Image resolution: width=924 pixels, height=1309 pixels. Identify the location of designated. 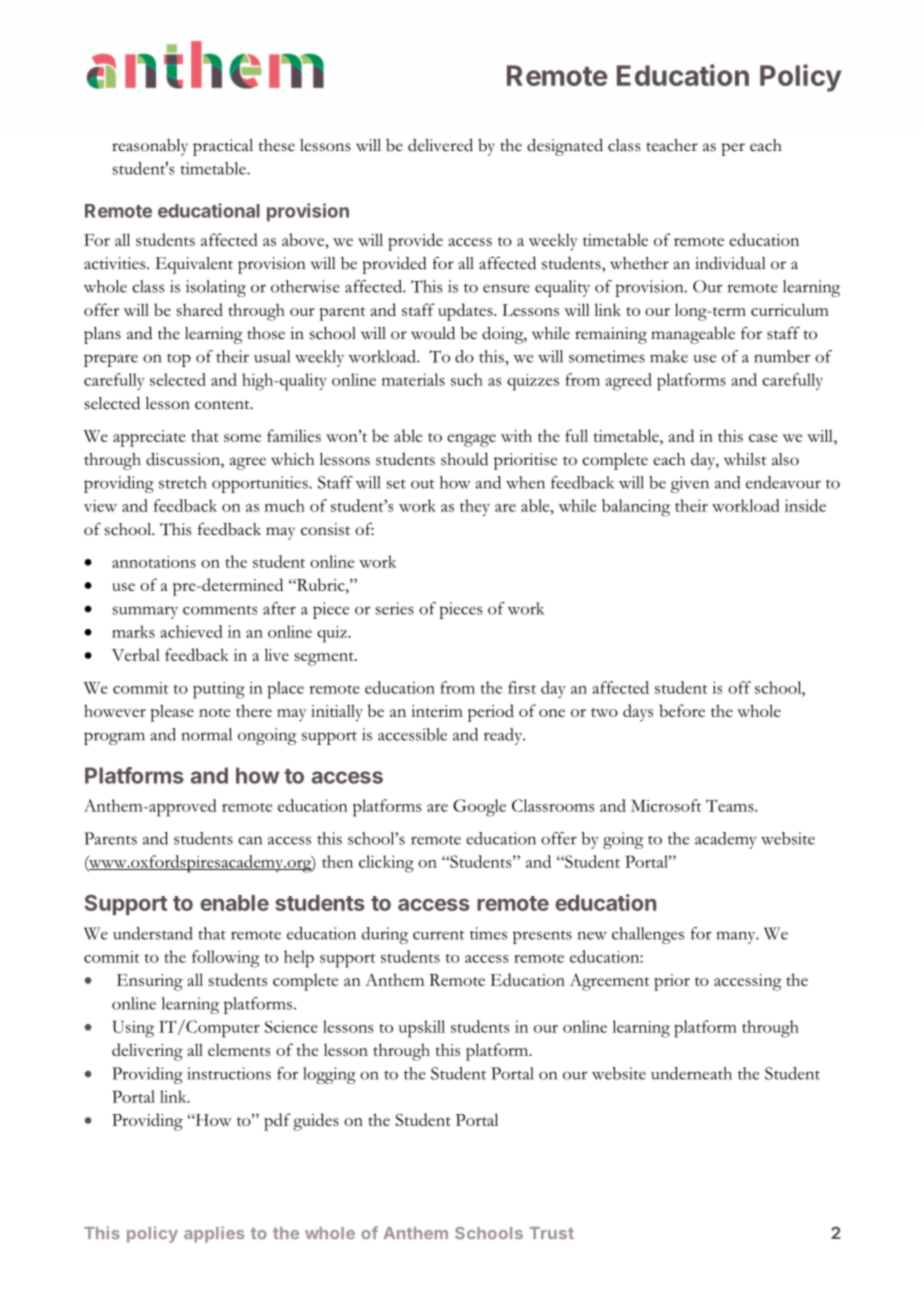
(565, 147).
